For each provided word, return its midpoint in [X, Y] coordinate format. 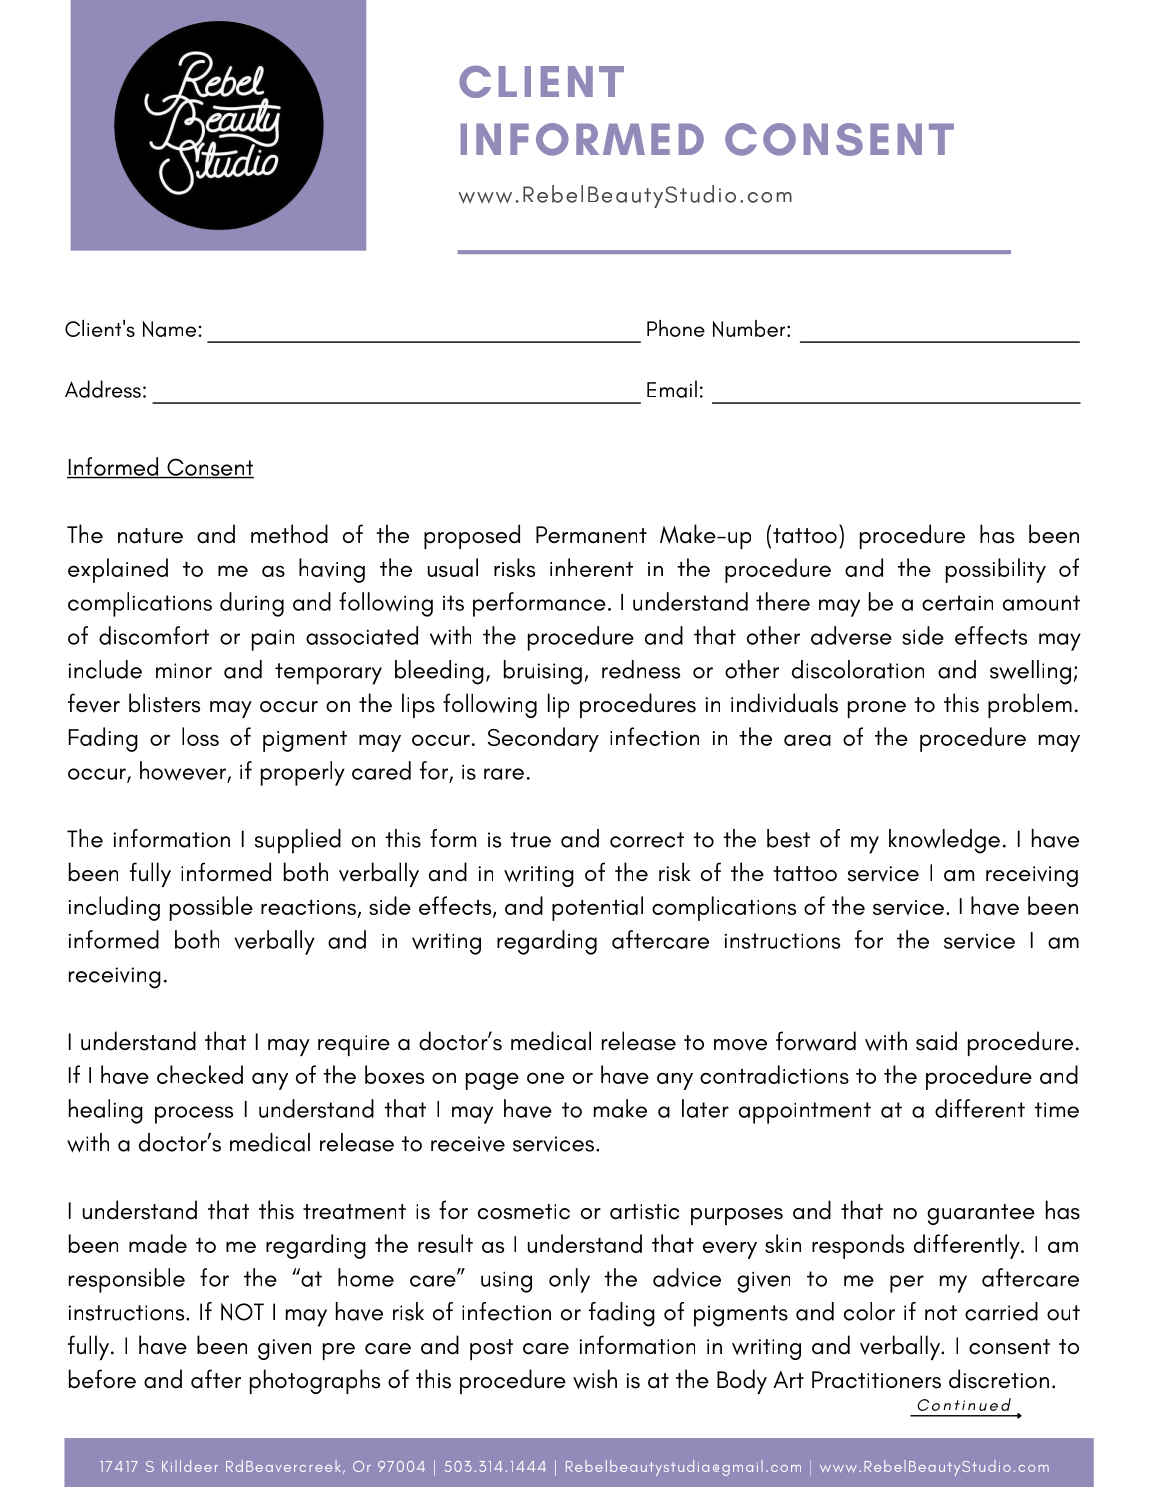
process [194, 1115]
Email [672, 389]
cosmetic [524, 1212]
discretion [999, 1379]
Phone [676, 328]
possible [211, 908]
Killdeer [190, 1466]
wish [595, 1379]
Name [171, 329]
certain [957, 603]
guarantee [981, 1214]
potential [597, 908]
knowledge [944, 841]
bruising [543, 672]
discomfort [154, 635]
